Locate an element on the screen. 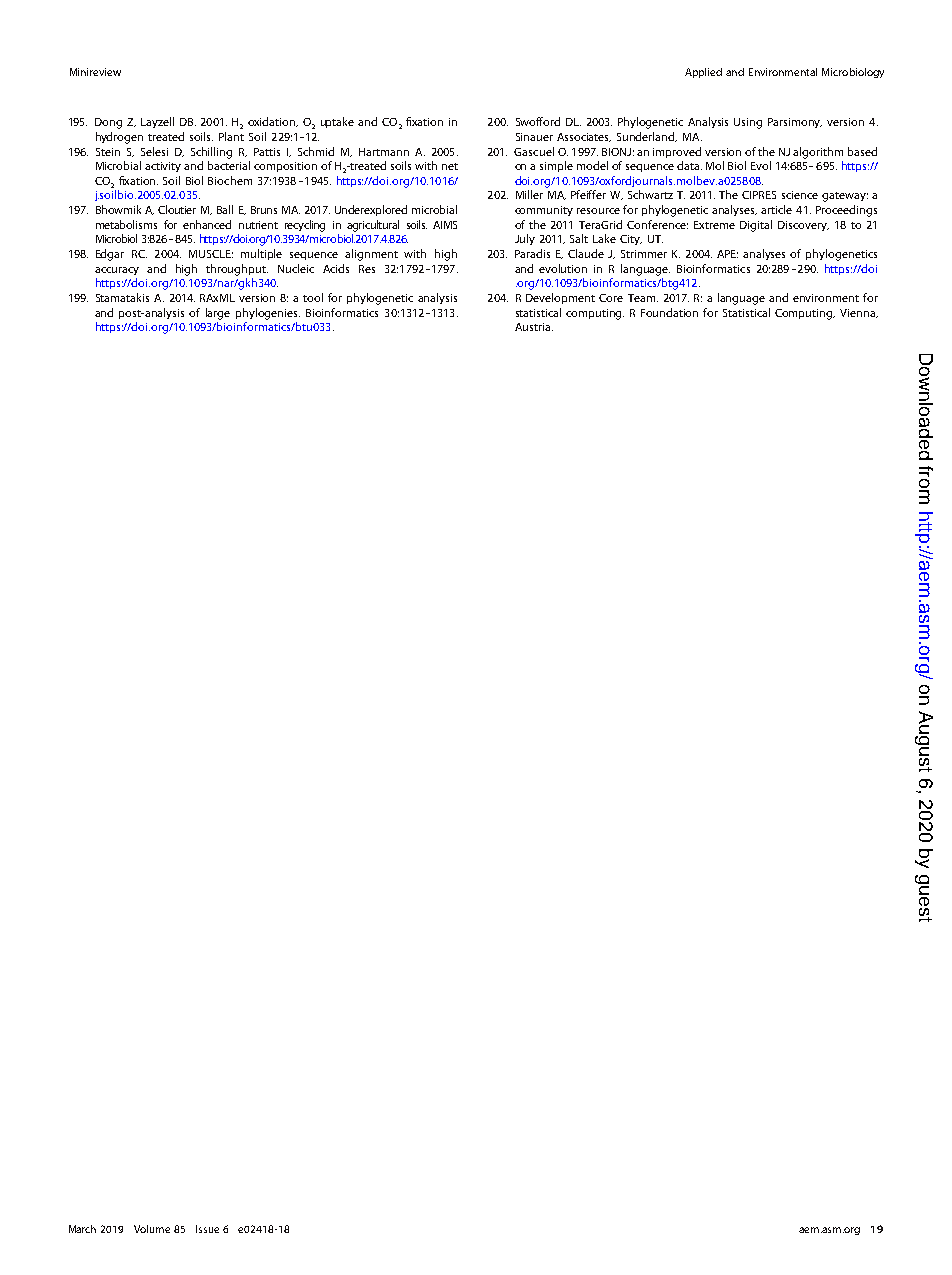 The image size is (952, 1275). Issue is located at coordinates (207, 1229).
